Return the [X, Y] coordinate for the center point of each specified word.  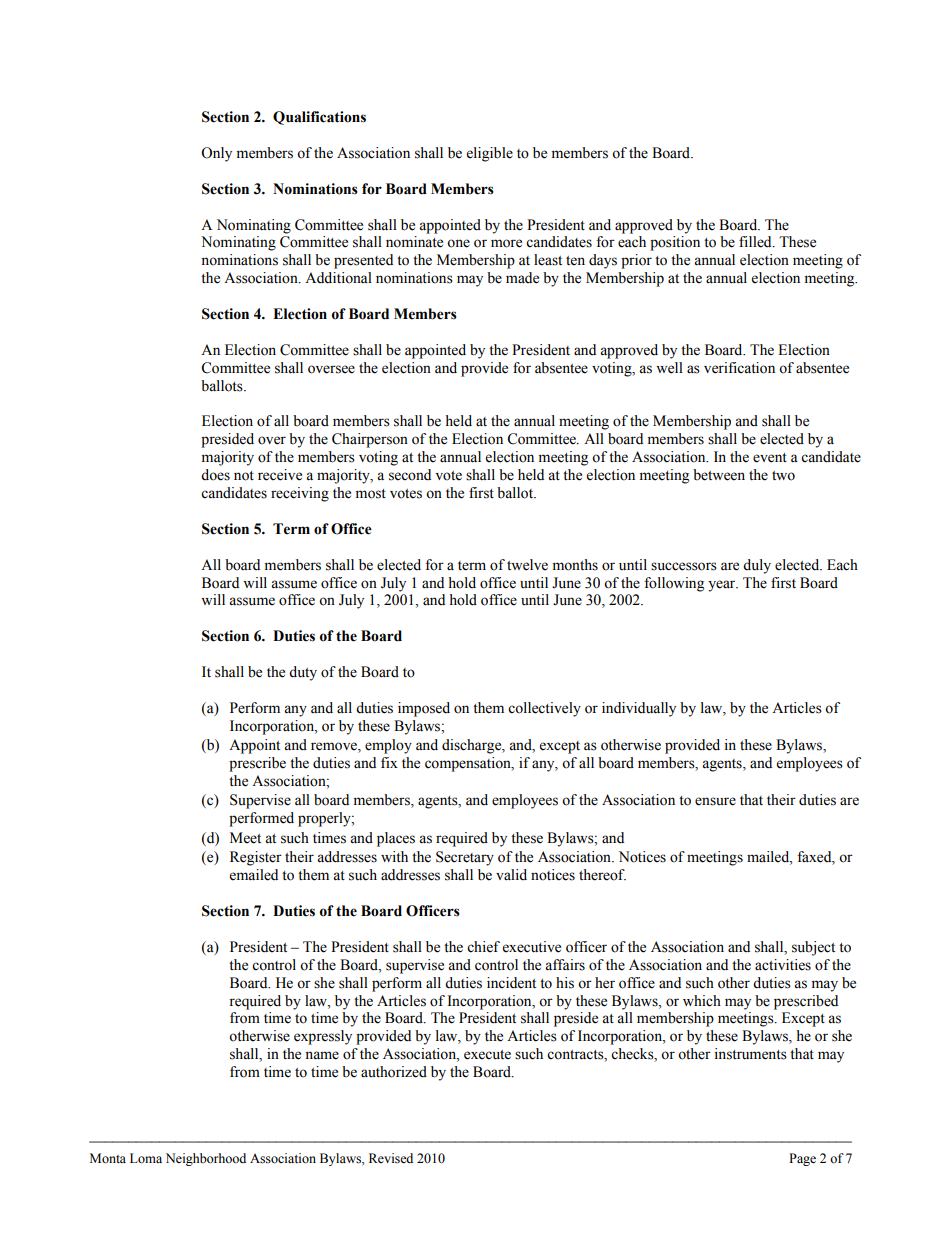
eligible [490, 154]
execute [487, 1055]
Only [216, 154]
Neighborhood [206, 1159]
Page [802, 1159]
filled [756, 242]
